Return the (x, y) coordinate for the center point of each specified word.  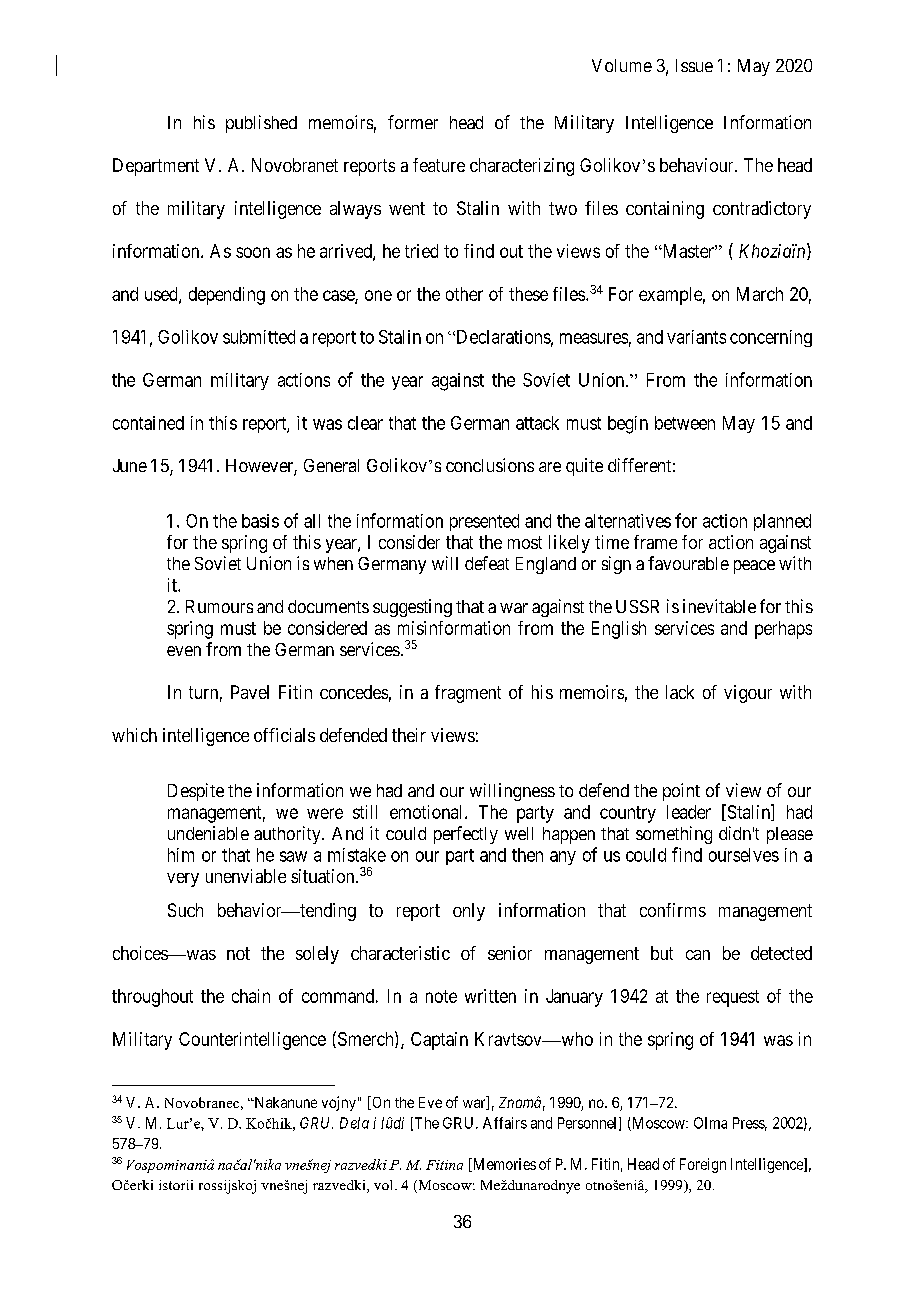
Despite (196, 792)
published (261, 124)
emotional (428, 812)
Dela (354, 1123)
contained (148, 423)
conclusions (490, 465)
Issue (694, 65)
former (413, 122)
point (681, 792)
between (685, 423)
